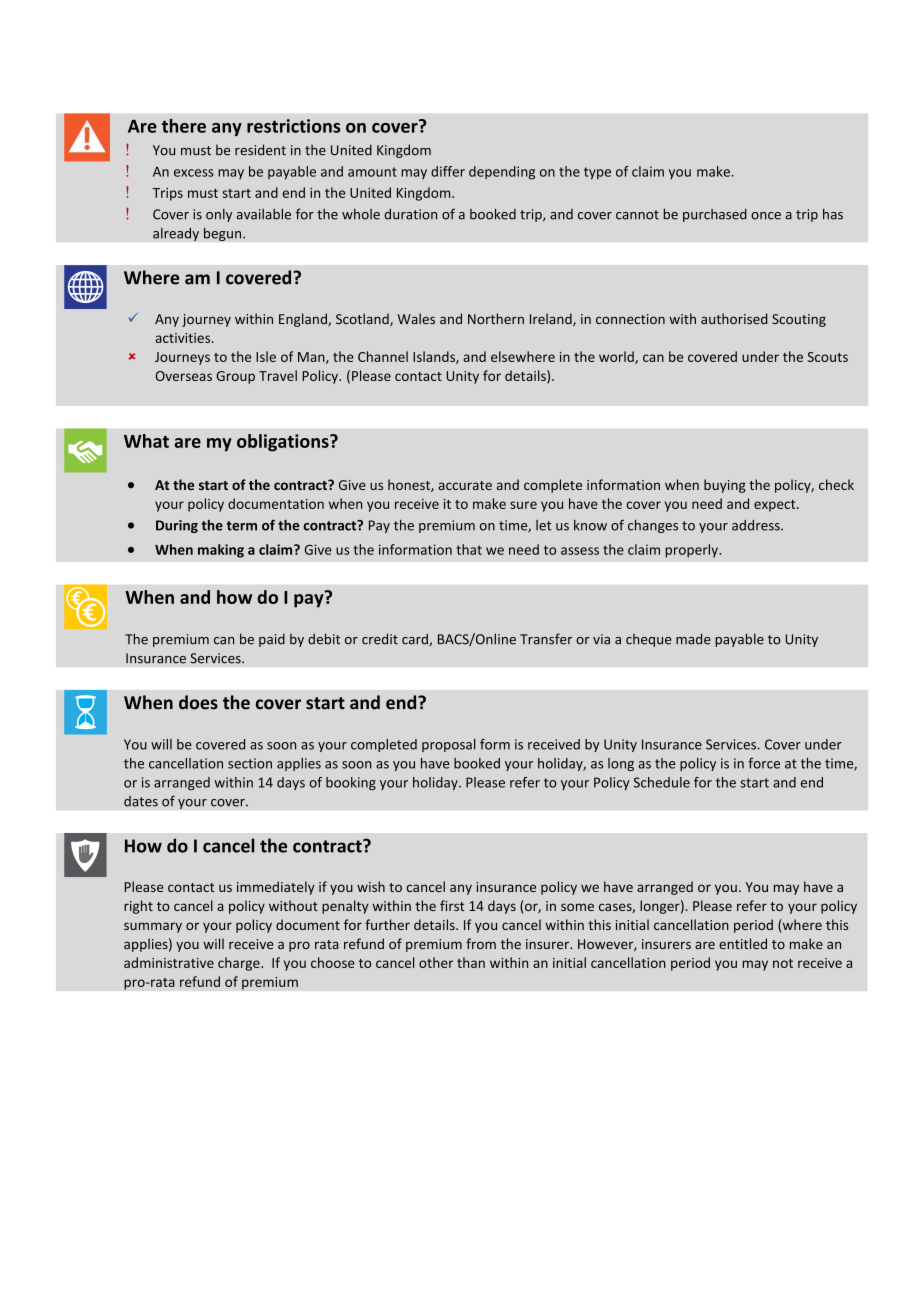 This screenshot has width=924, height=1308. I want to click on force, so click(764, 763).
